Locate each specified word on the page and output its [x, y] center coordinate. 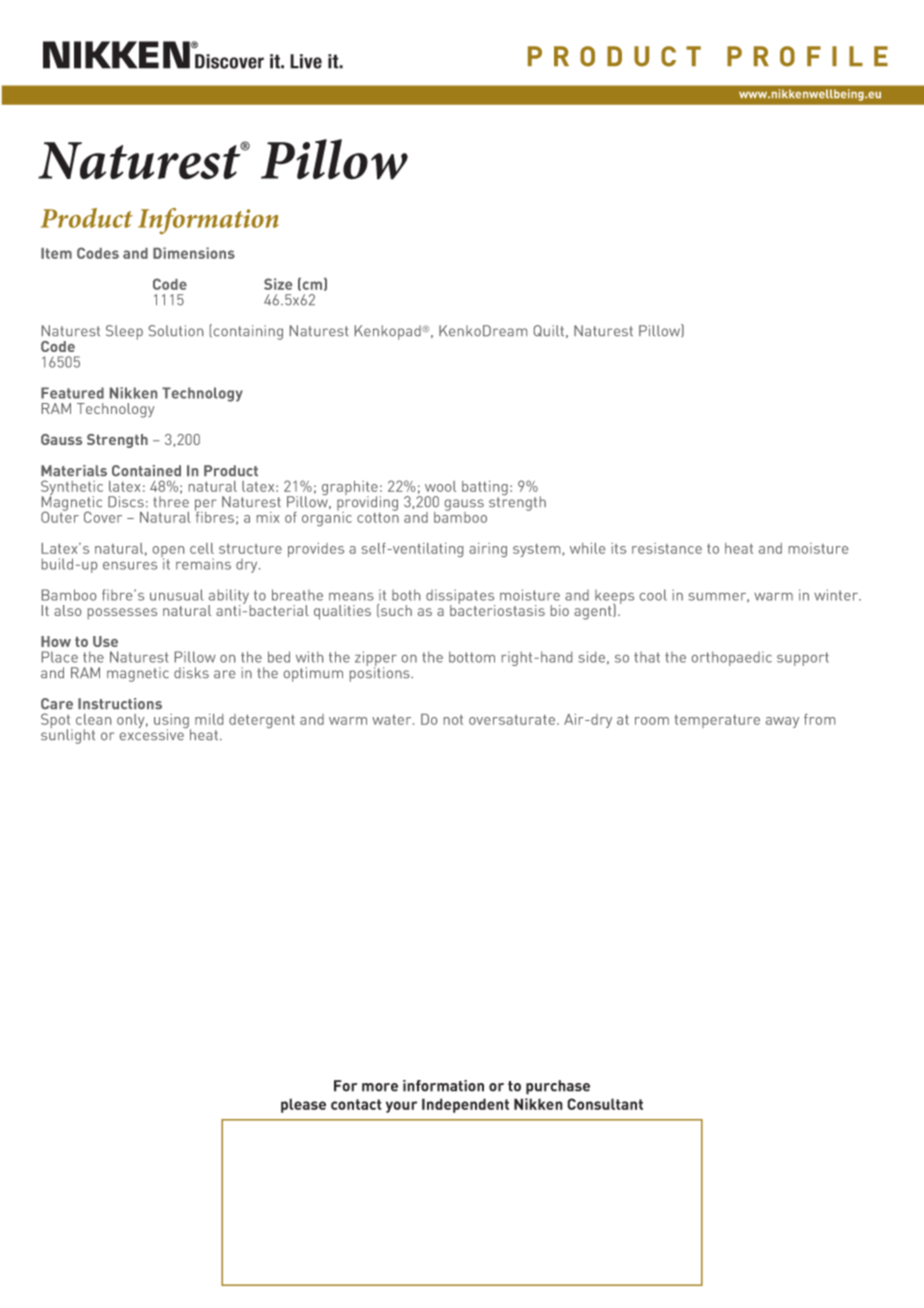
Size [278, 284]
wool [440, 486]
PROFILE [807, 56]
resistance [667, 548]
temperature [717, 721]
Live [306, 61]
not [453, 720]
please [303, 1105]
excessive [153, 733]
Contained [146, 470]
